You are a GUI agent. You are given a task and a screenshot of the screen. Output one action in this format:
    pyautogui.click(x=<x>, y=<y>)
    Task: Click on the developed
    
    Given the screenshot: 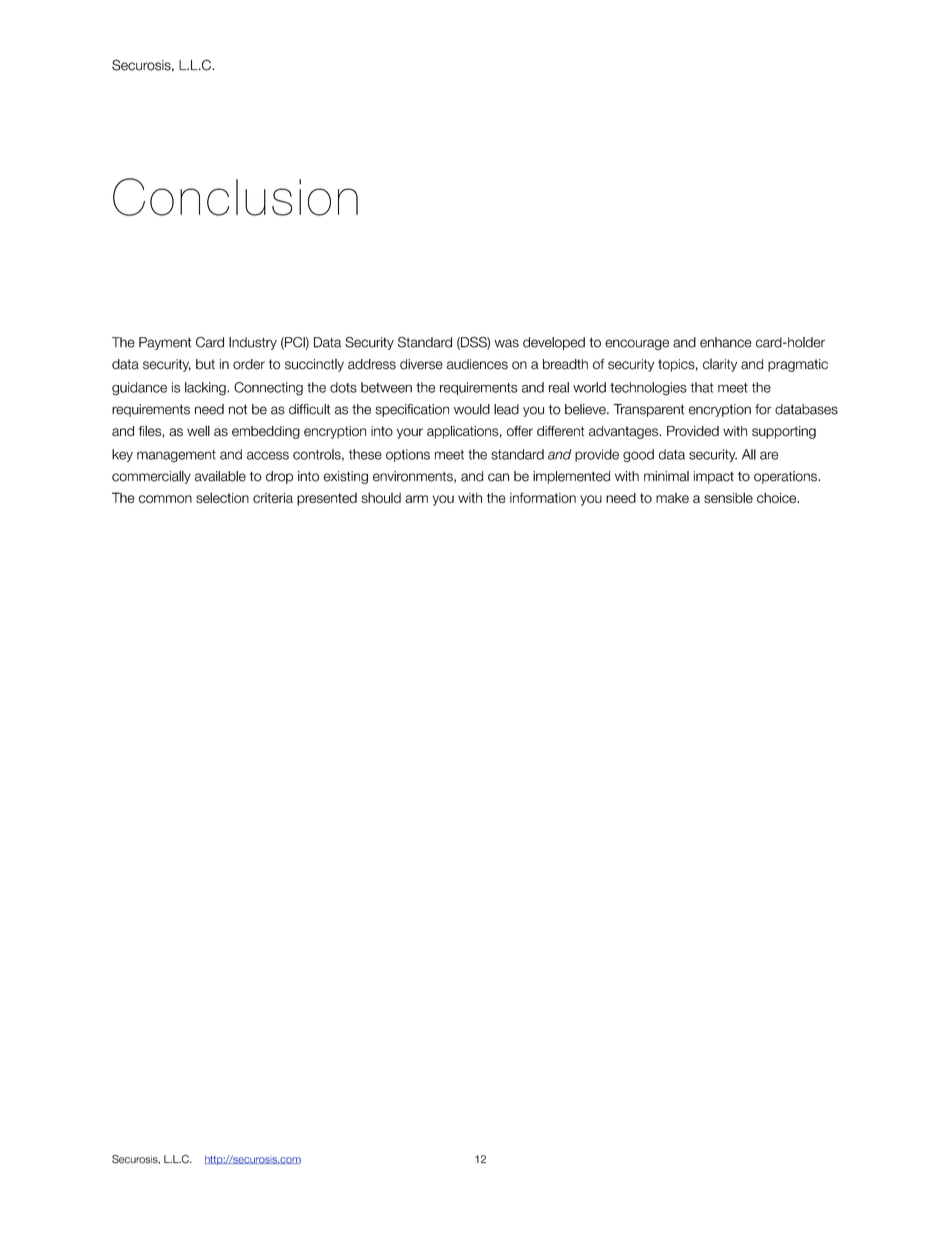 What is the action you would take?
    pyautogui.click(x=554, y=343)
